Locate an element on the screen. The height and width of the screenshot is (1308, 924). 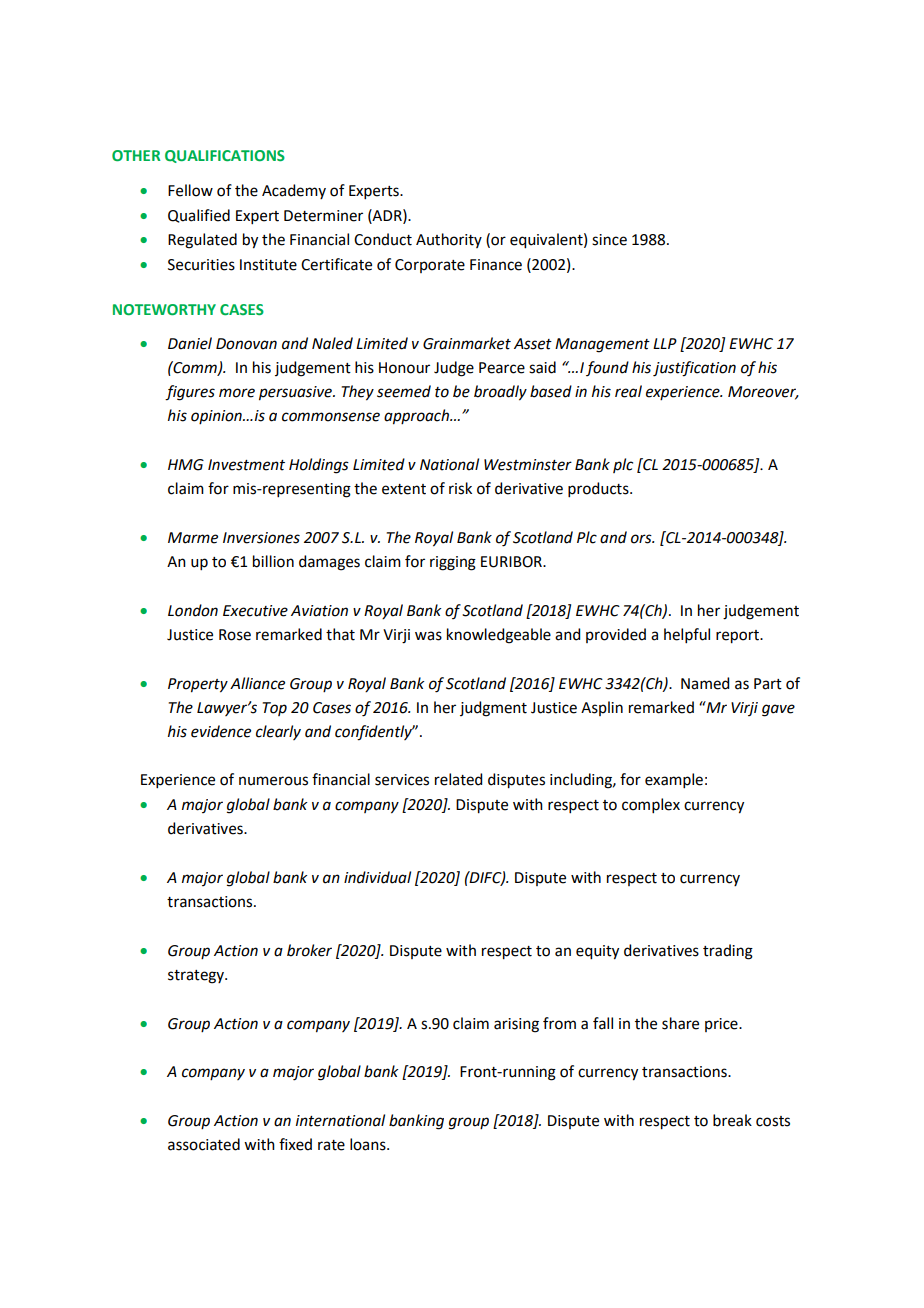
helpful is located at coordinates (687, 635).
